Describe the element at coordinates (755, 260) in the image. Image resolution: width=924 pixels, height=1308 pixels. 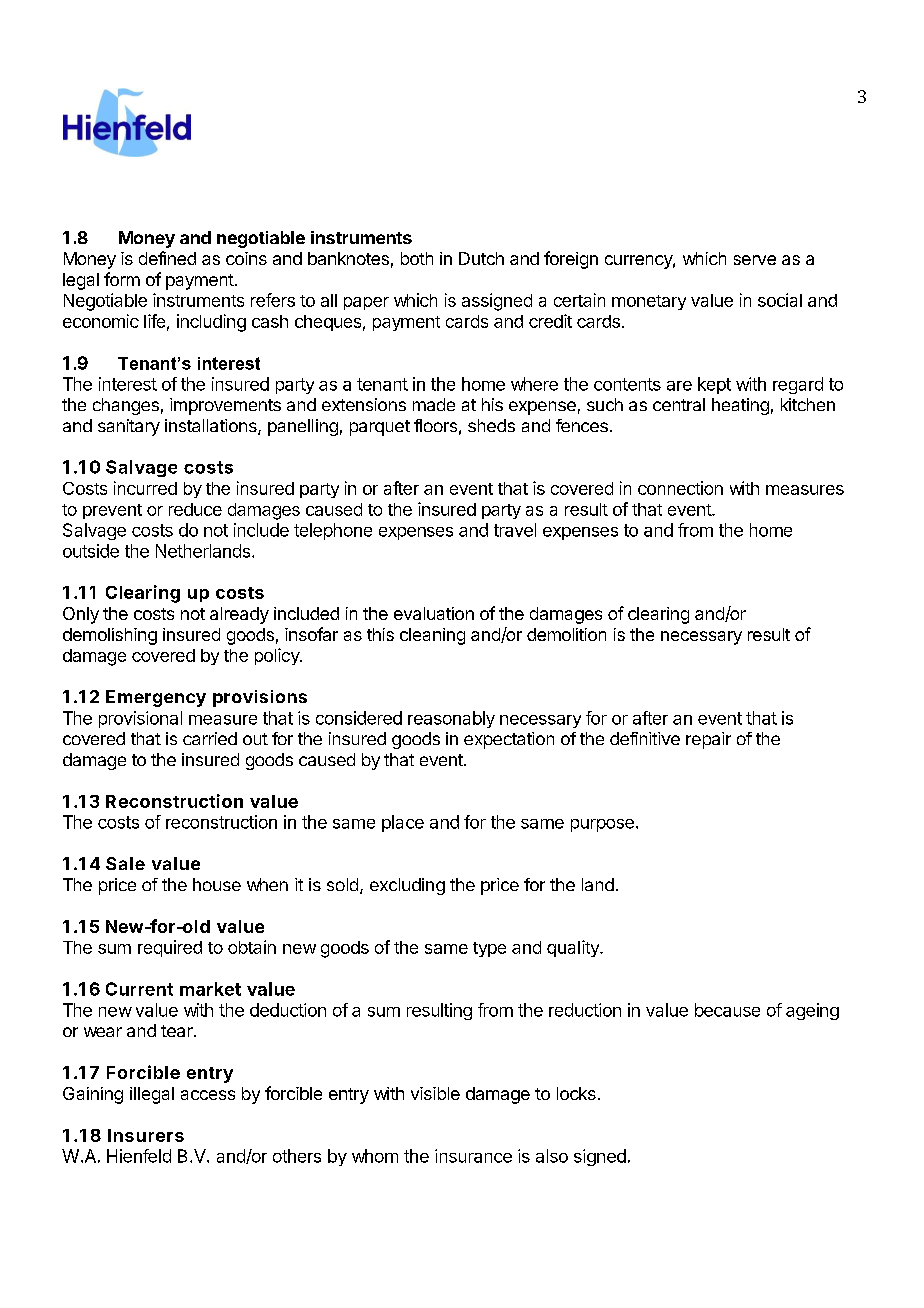
I see `serve` at that location.
